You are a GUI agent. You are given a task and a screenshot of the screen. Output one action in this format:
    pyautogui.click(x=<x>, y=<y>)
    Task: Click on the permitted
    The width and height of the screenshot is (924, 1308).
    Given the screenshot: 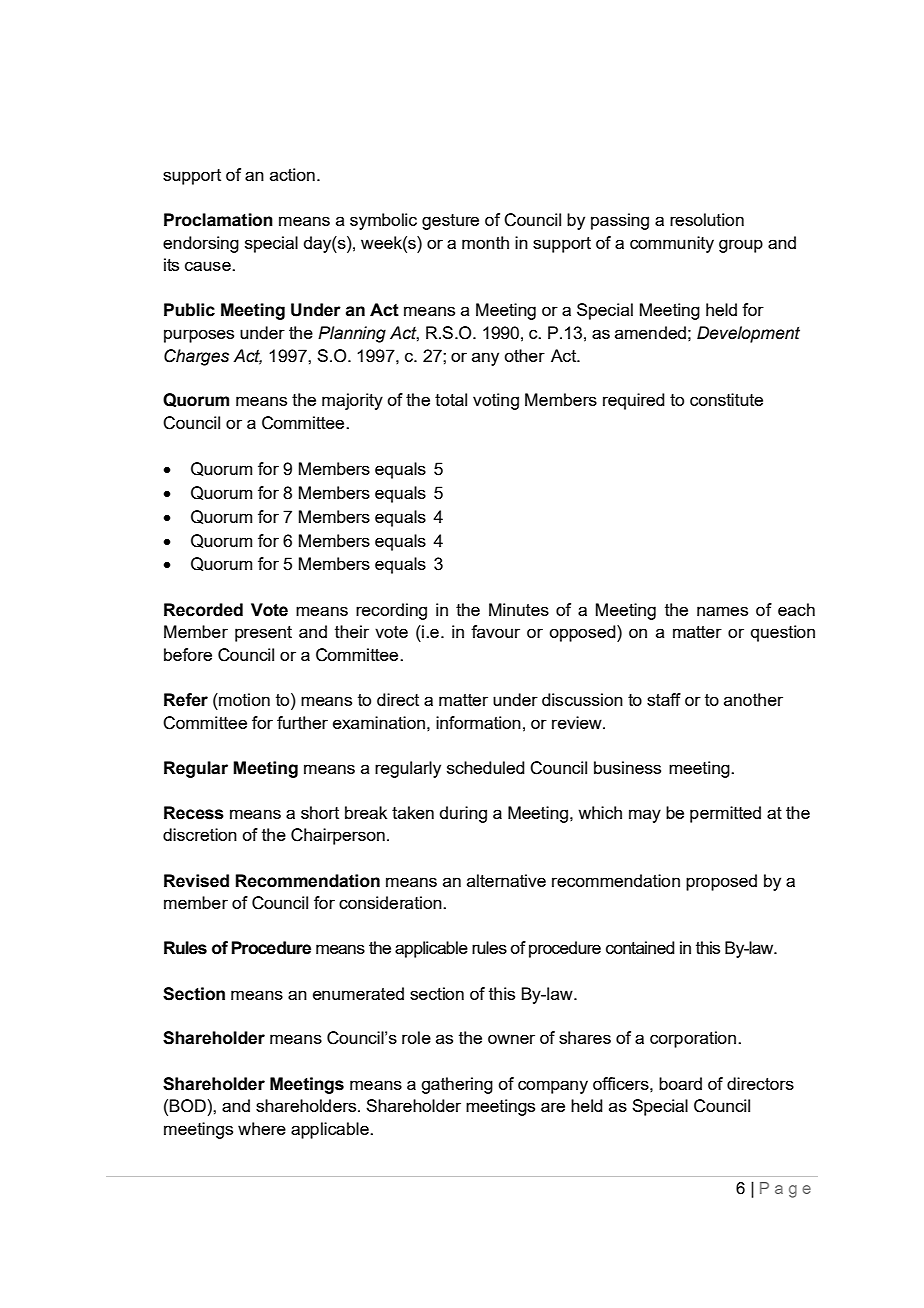 What is the action you would take?
    pyautogui.click(x=725, y=814)
